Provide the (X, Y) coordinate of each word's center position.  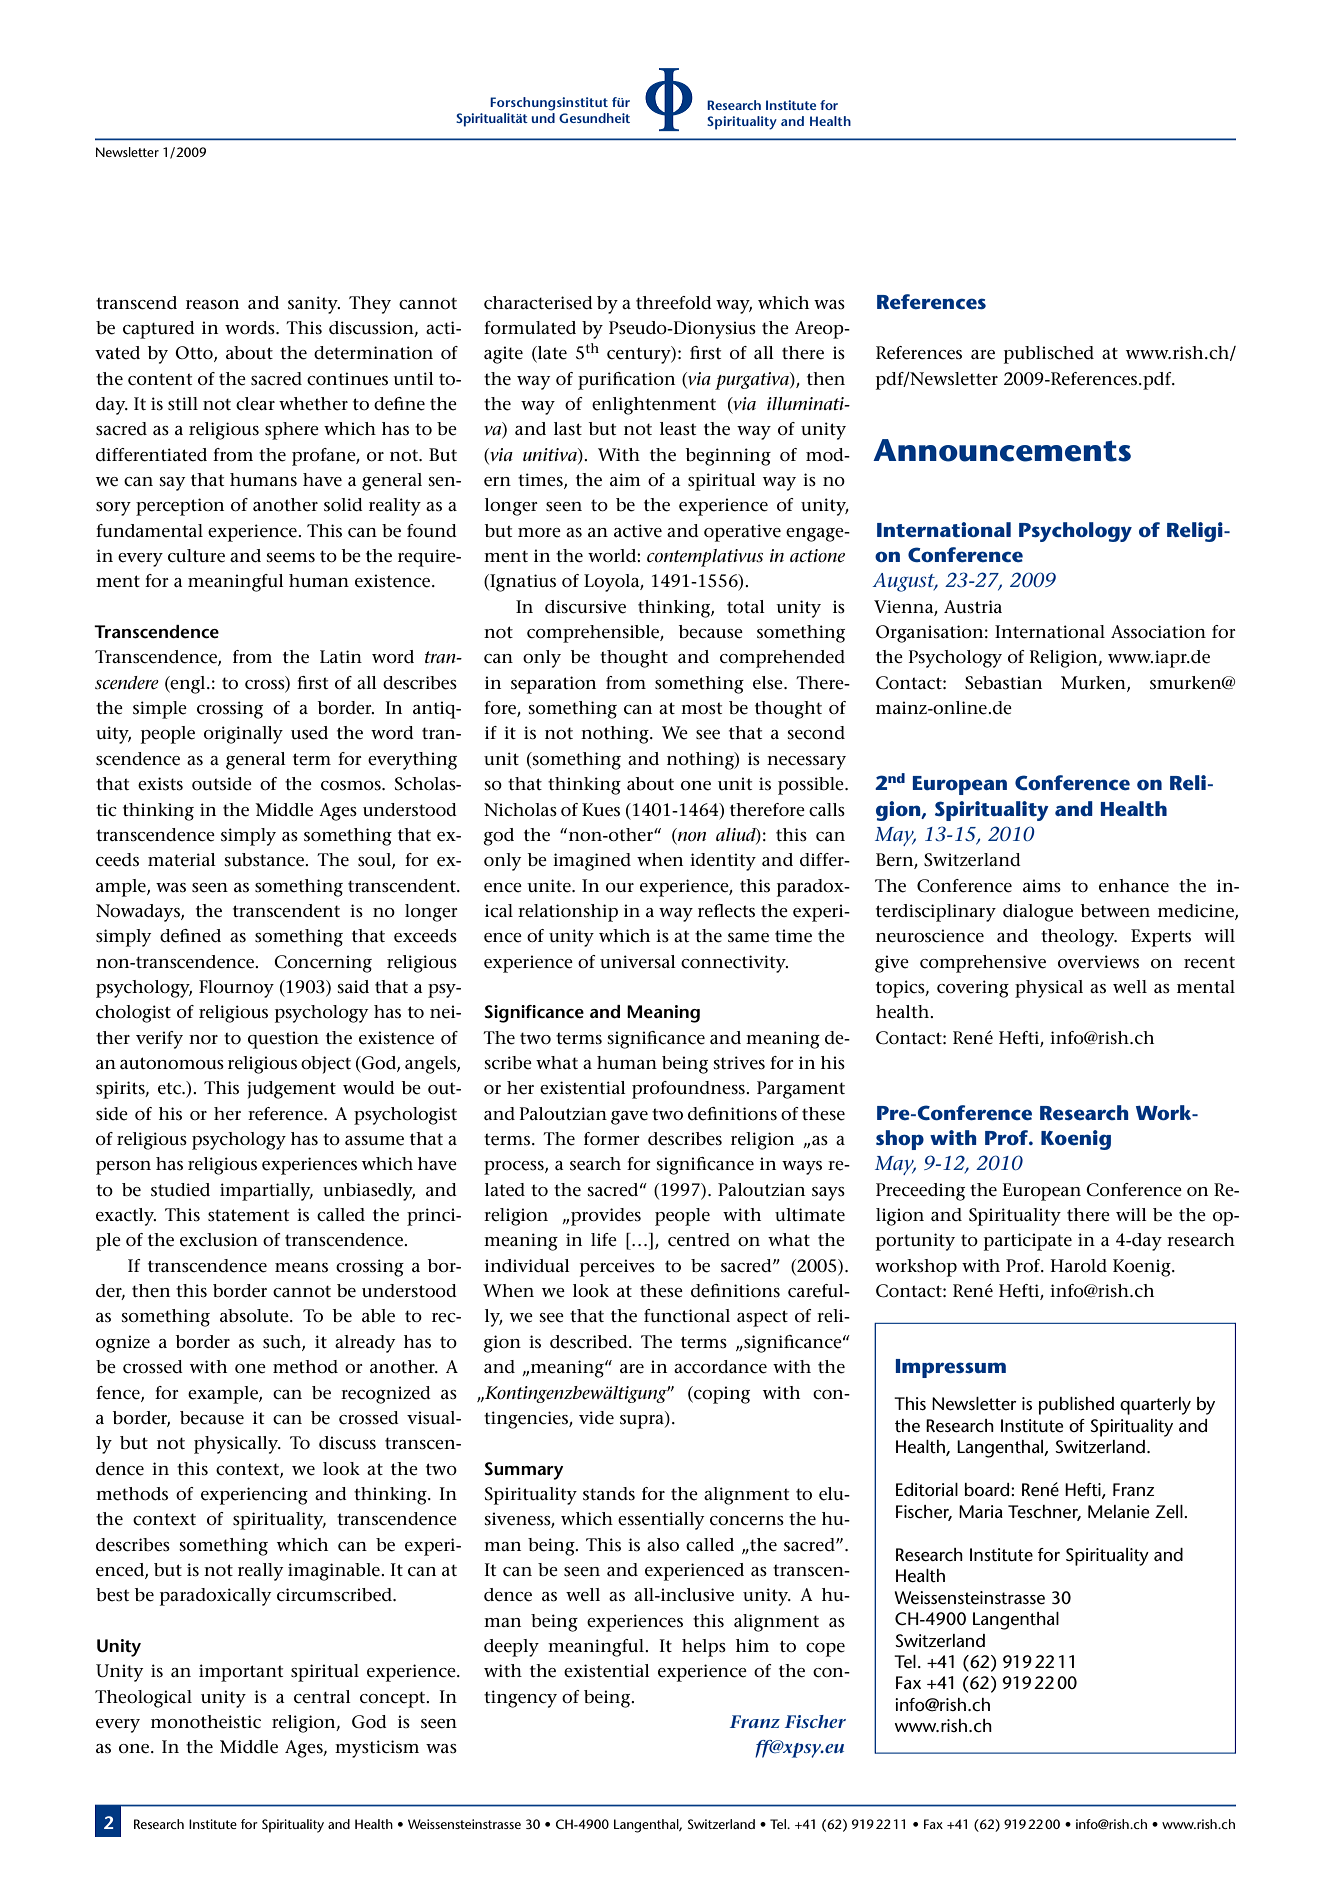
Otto (195, 354)
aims (1042, 885)
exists (160, 784)
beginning (728, 457)
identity (723, 862)
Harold (1079, 1266)
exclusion (219, 1240)
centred (699, 1240)
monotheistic (206, 1722)
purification (626, 381)
